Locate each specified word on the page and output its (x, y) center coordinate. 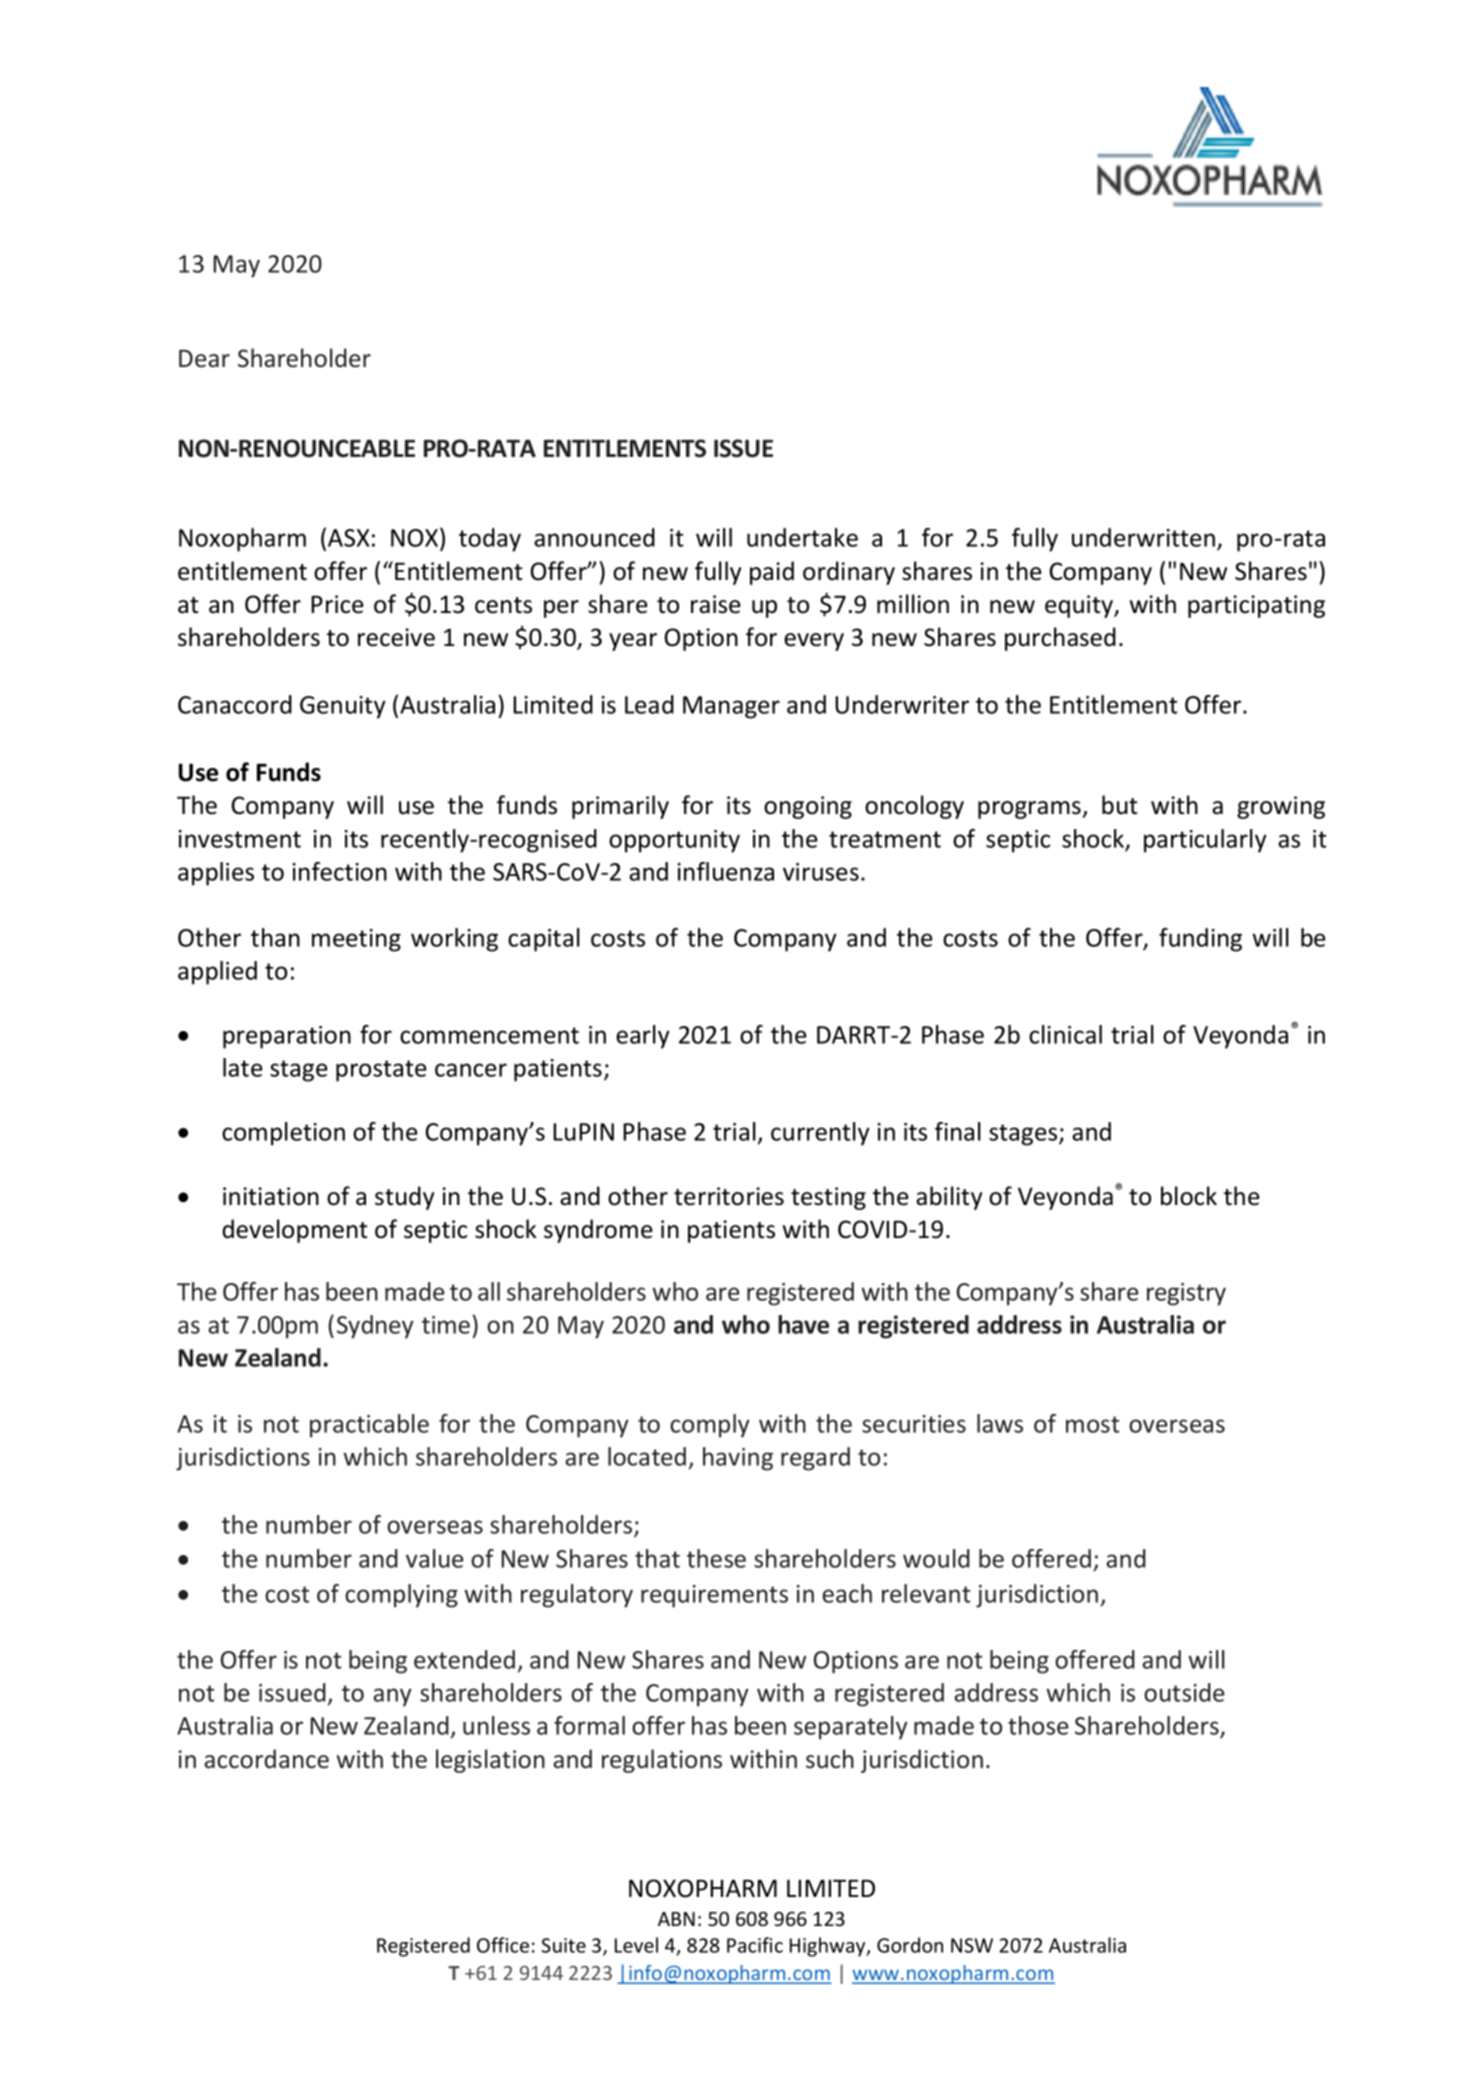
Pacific (755, 1945)
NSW (972, 1945)
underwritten (1145, 539)
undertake (802, 537)
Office (503, 1945)
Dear (204, 359)
